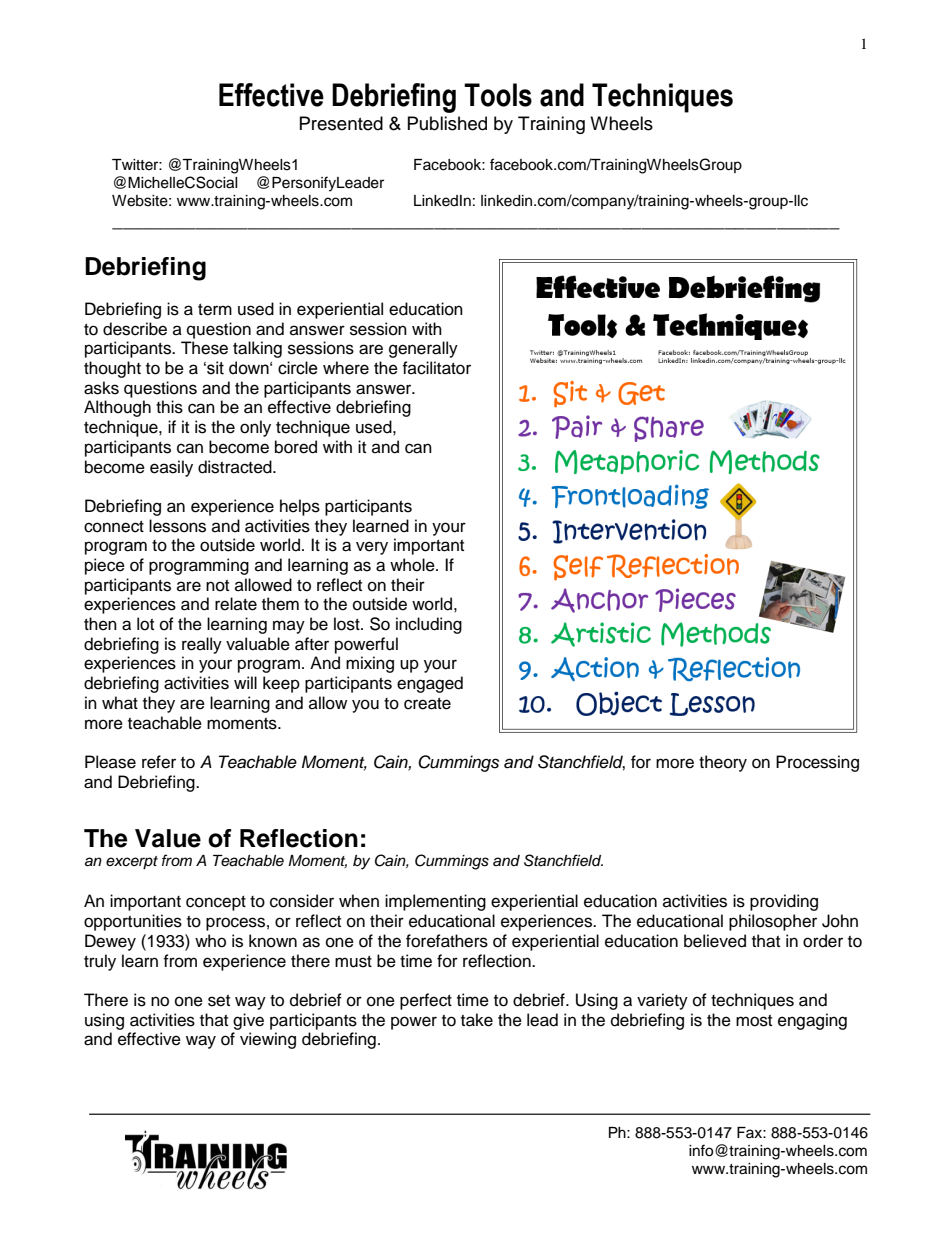 Image resolution: width=952 pixels, height=1233 pixels. What do you see at coordinates (159, 762) in the screenshot?
I see `refer` at bounding box center [159, 762].
